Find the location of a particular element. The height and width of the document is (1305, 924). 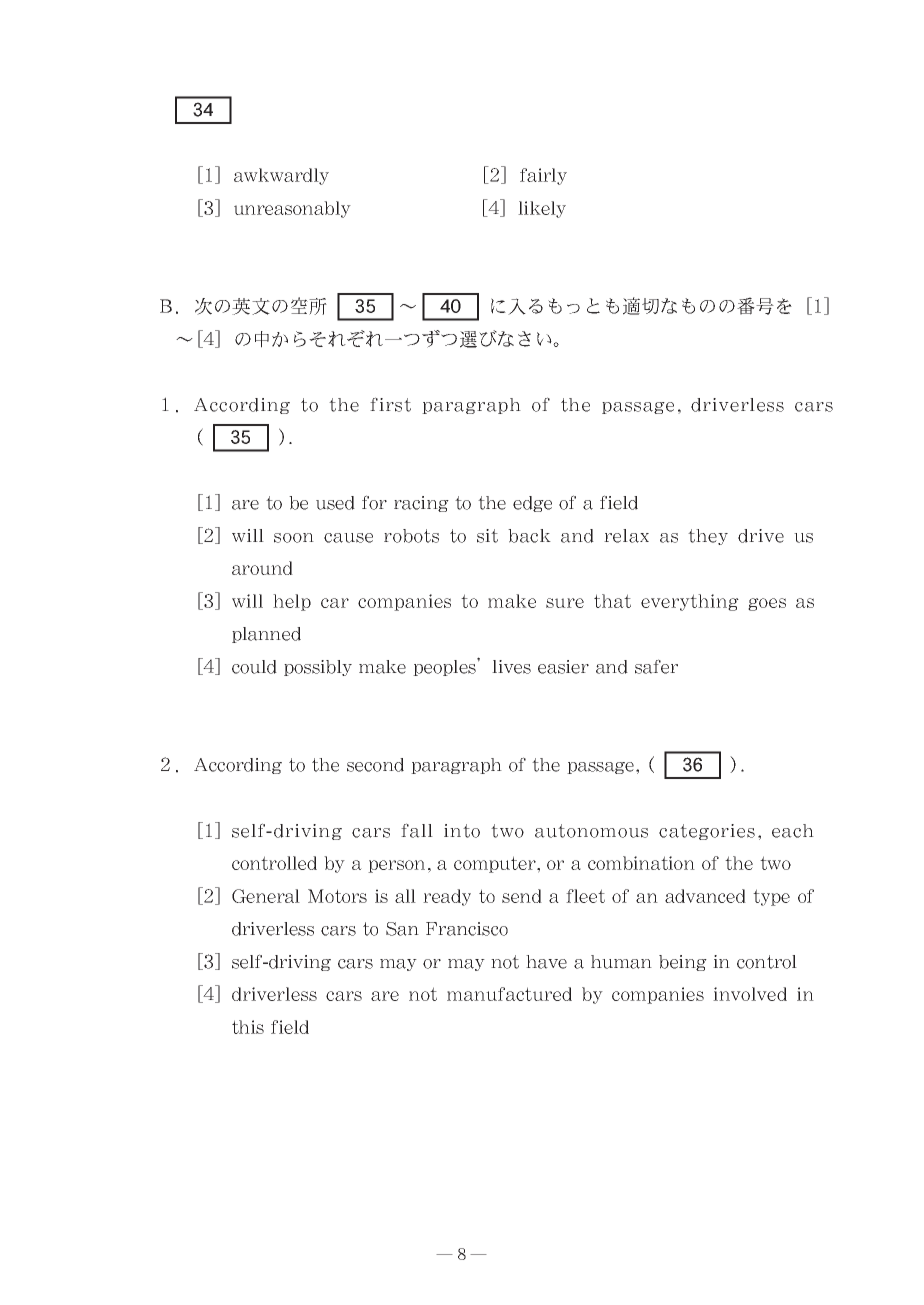

possibly is located at coordinates (318, 668).
